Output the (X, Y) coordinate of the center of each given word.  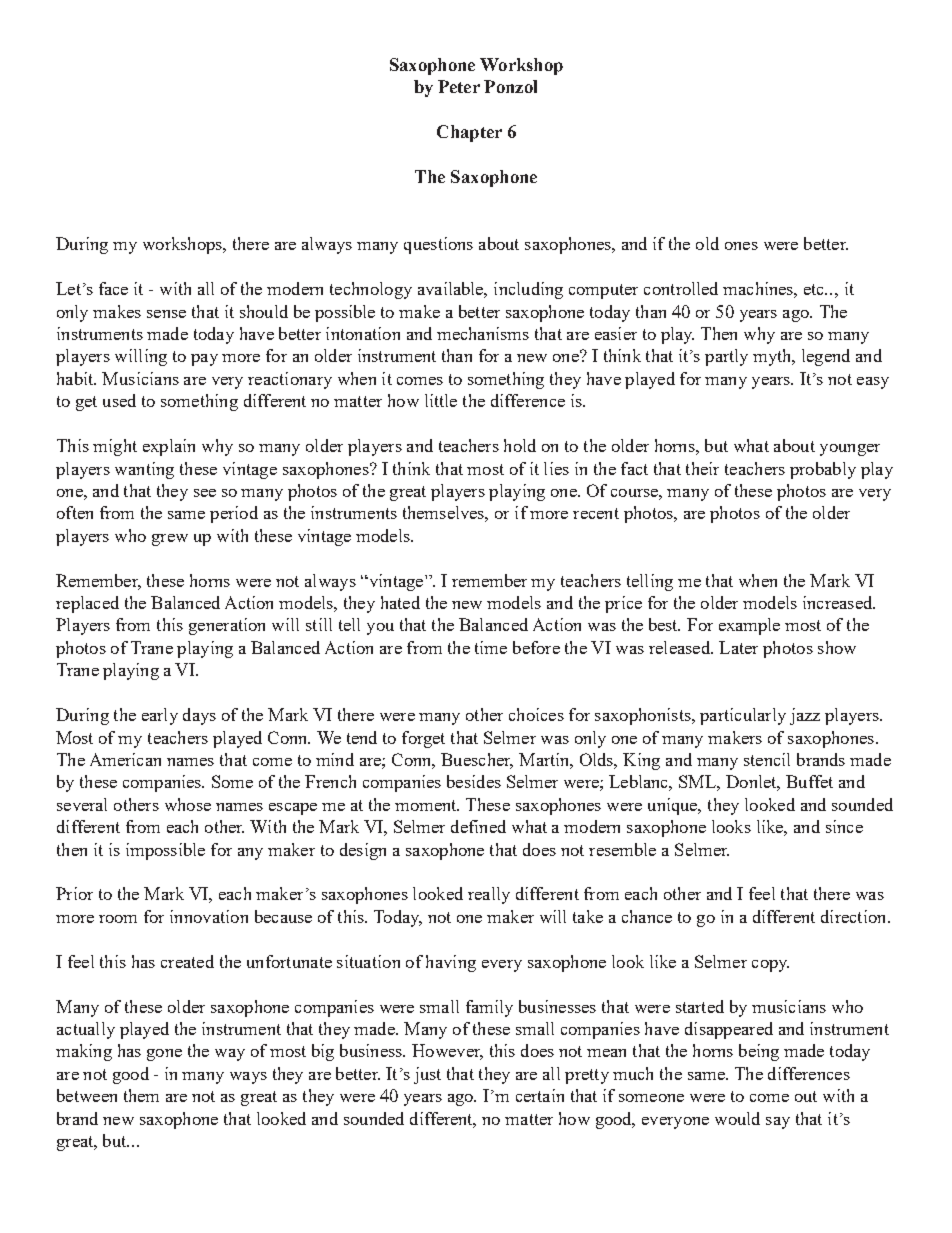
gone (164, 1055)
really (489, 895)
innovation (209, 916)
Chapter (469, 133)
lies (556, 468)
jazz (805, 716)
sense (166, 314)
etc (815, 289)
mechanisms (483, 333)
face (113, 288)
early (160, 716)
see (205, 493)
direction (855, 916)
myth (773, 357)
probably (823, 470)
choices (536, 714)
